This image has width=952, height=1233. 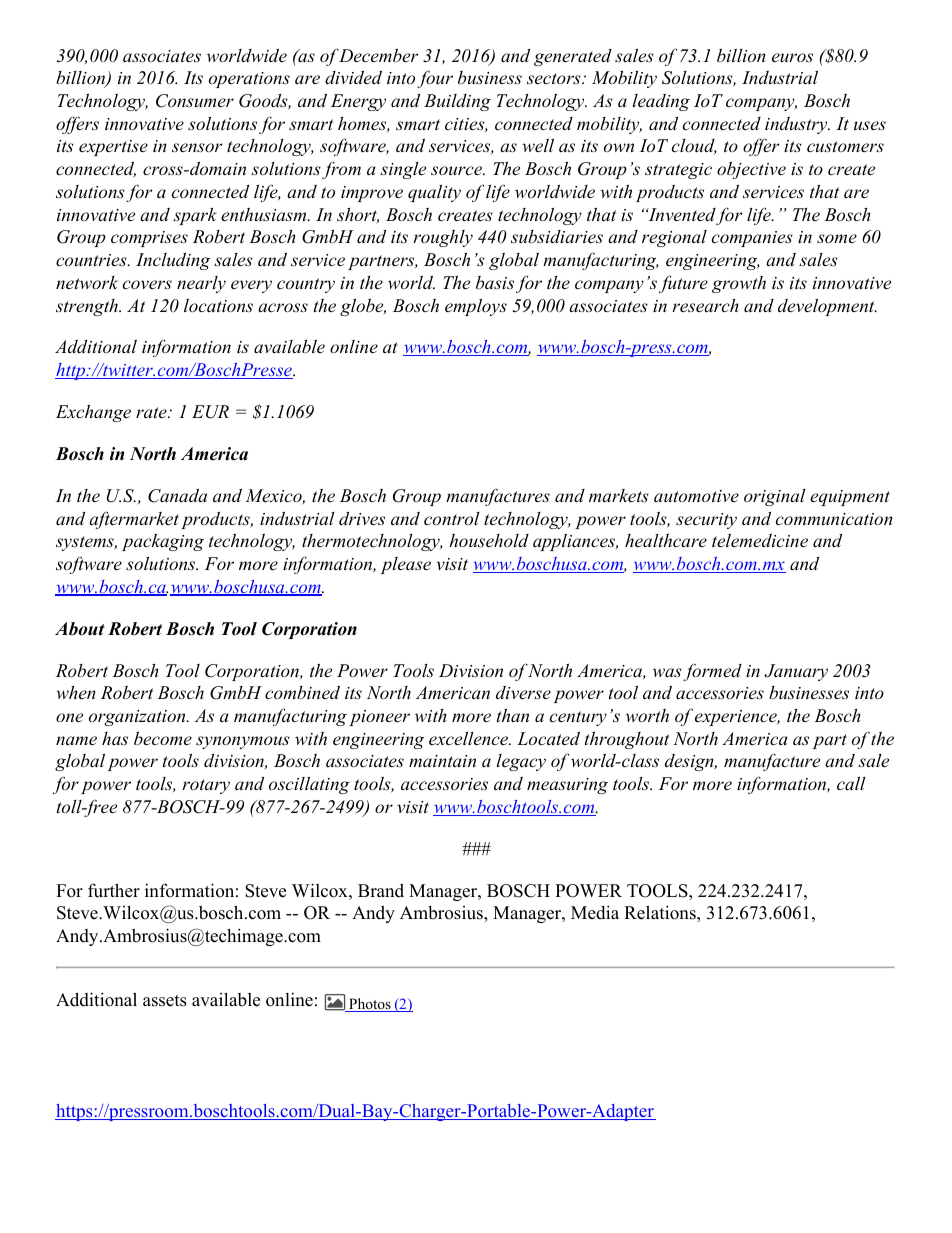 I want to click on Building, so click(x=457, y=102).
